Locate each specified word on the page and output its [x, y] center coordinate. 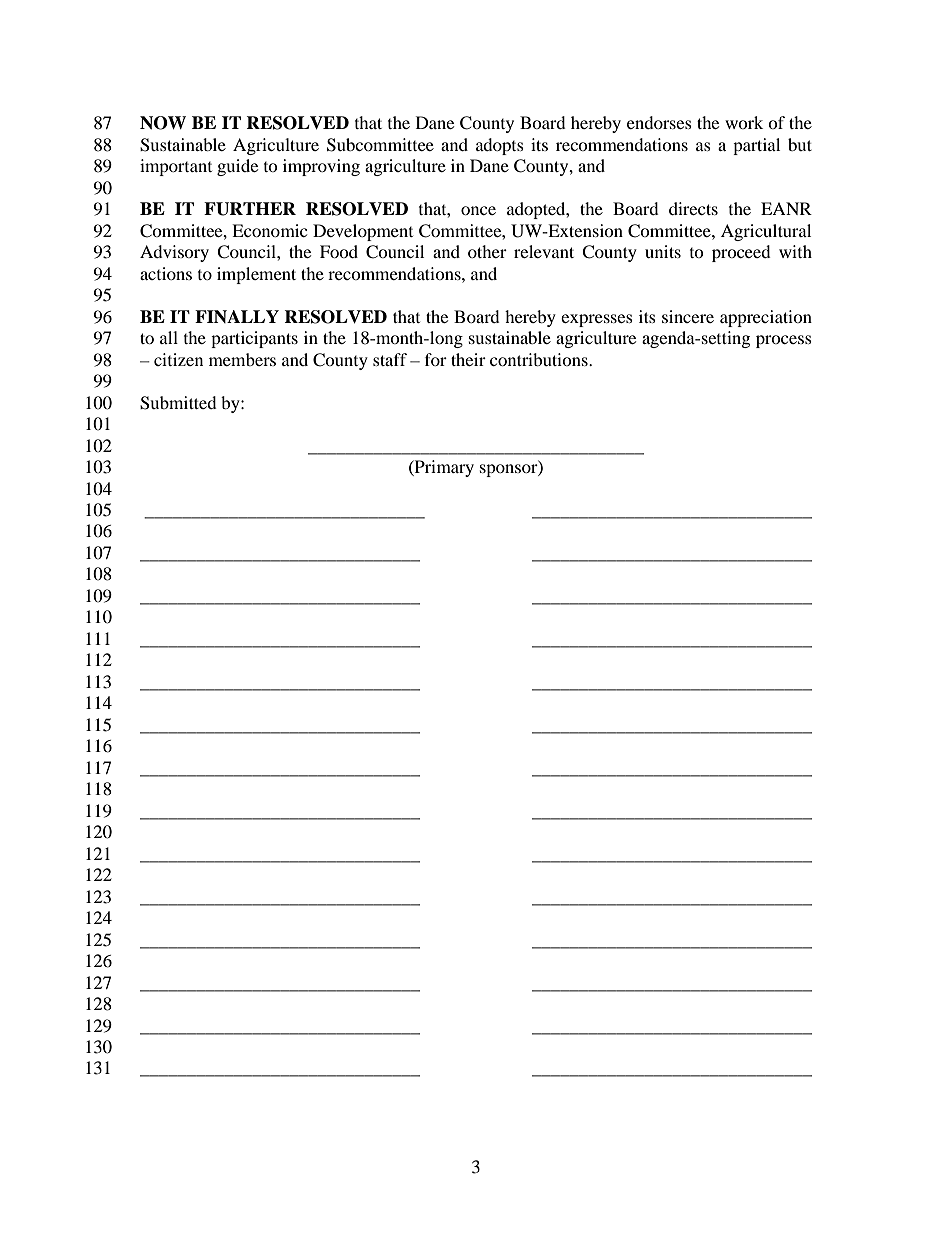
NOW [163, 123]
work [744, 122]
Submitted [178, 403]
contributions [540, 359]
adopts [500, 146]
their [468, 359]
